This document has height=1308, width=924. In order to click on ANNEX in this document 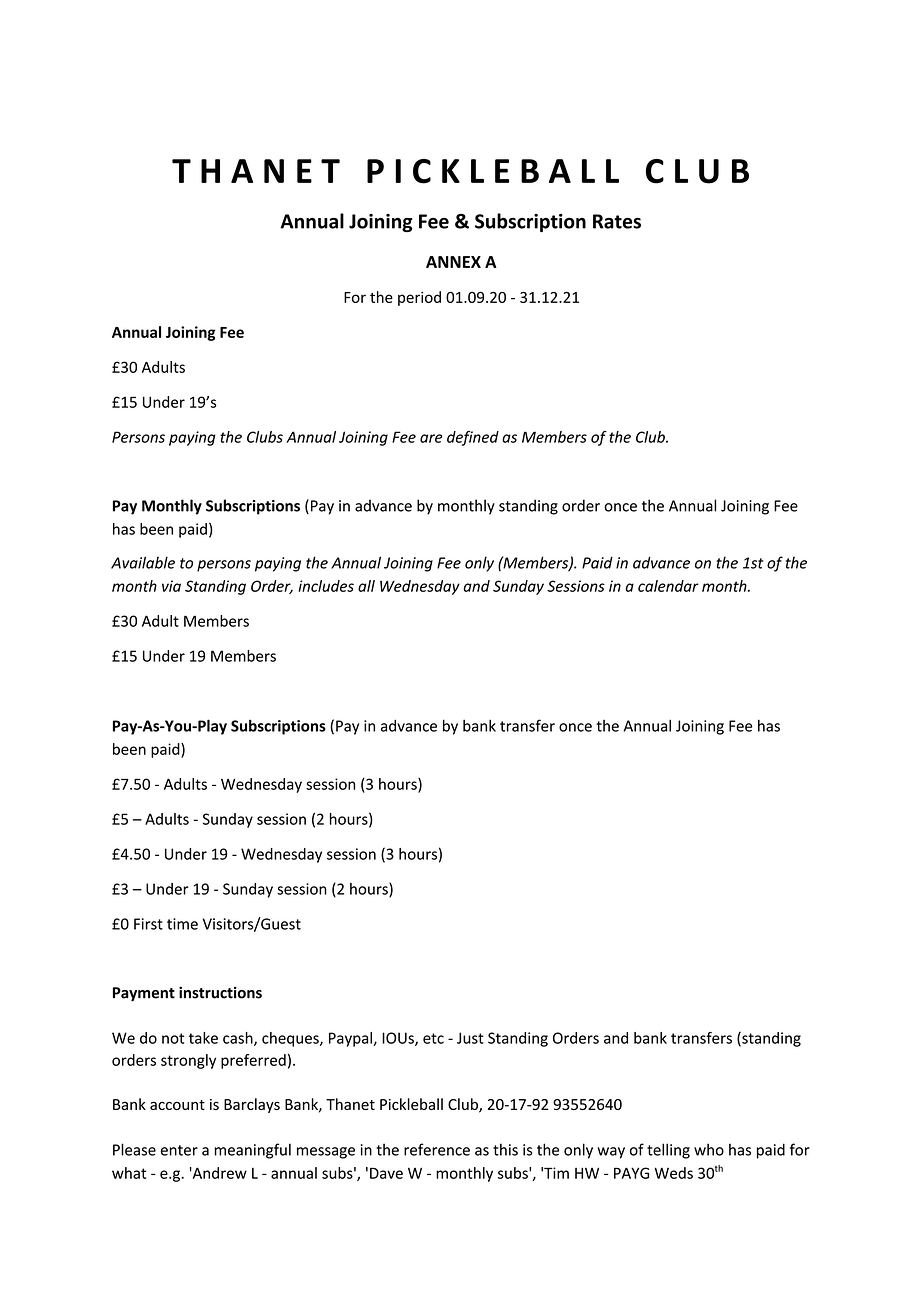, I will do `click(453, 262)`.
